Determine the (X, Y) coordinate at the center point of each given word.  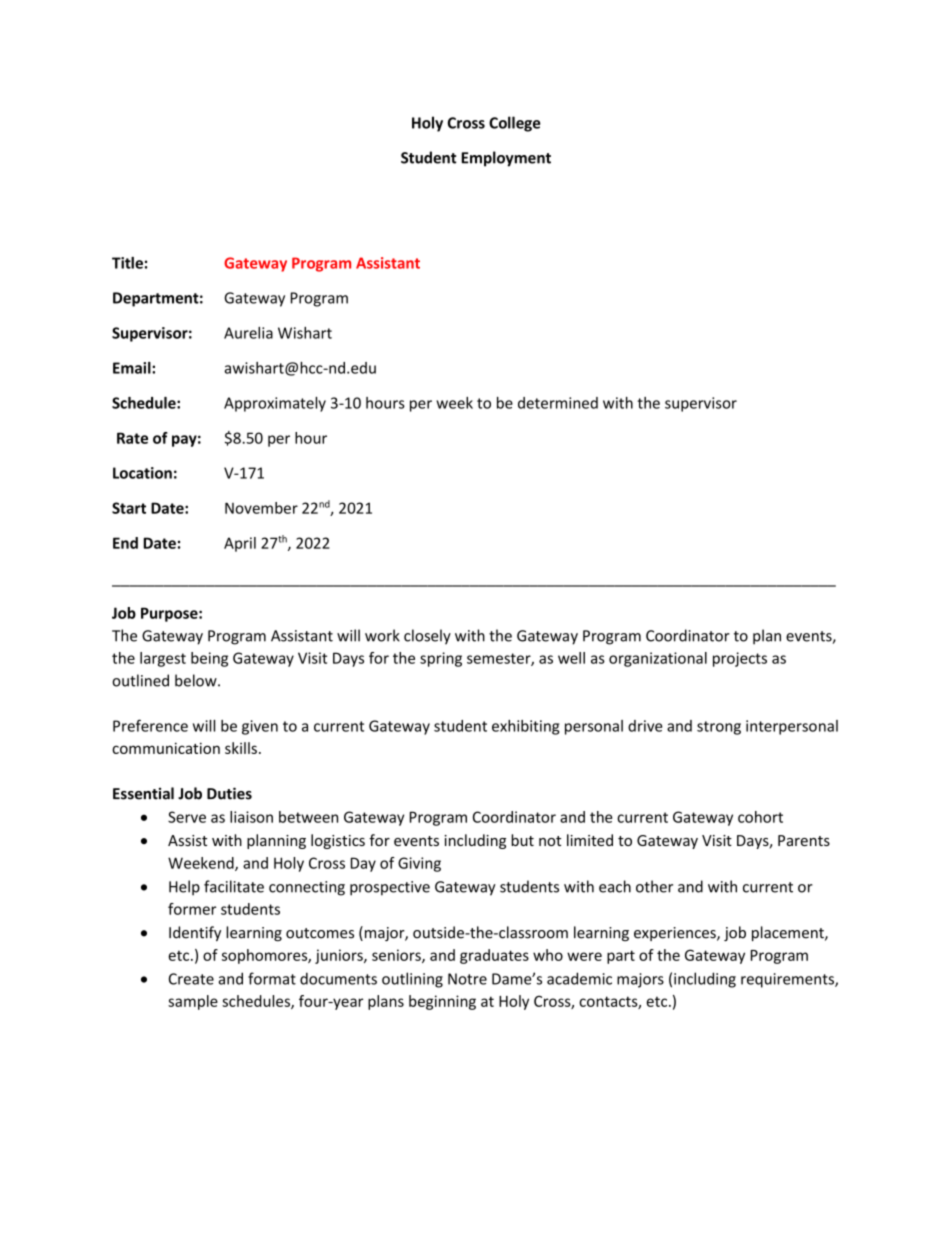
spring (441, 659)
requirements (788, 980)
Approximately (275, 404)
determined (558, 403)
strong (719, 728)
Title (127, 263)
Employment (506, 159)
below (197, 680)
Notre (467, 979)
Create (191, 979)
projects (740, 659)
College (515, 124)
